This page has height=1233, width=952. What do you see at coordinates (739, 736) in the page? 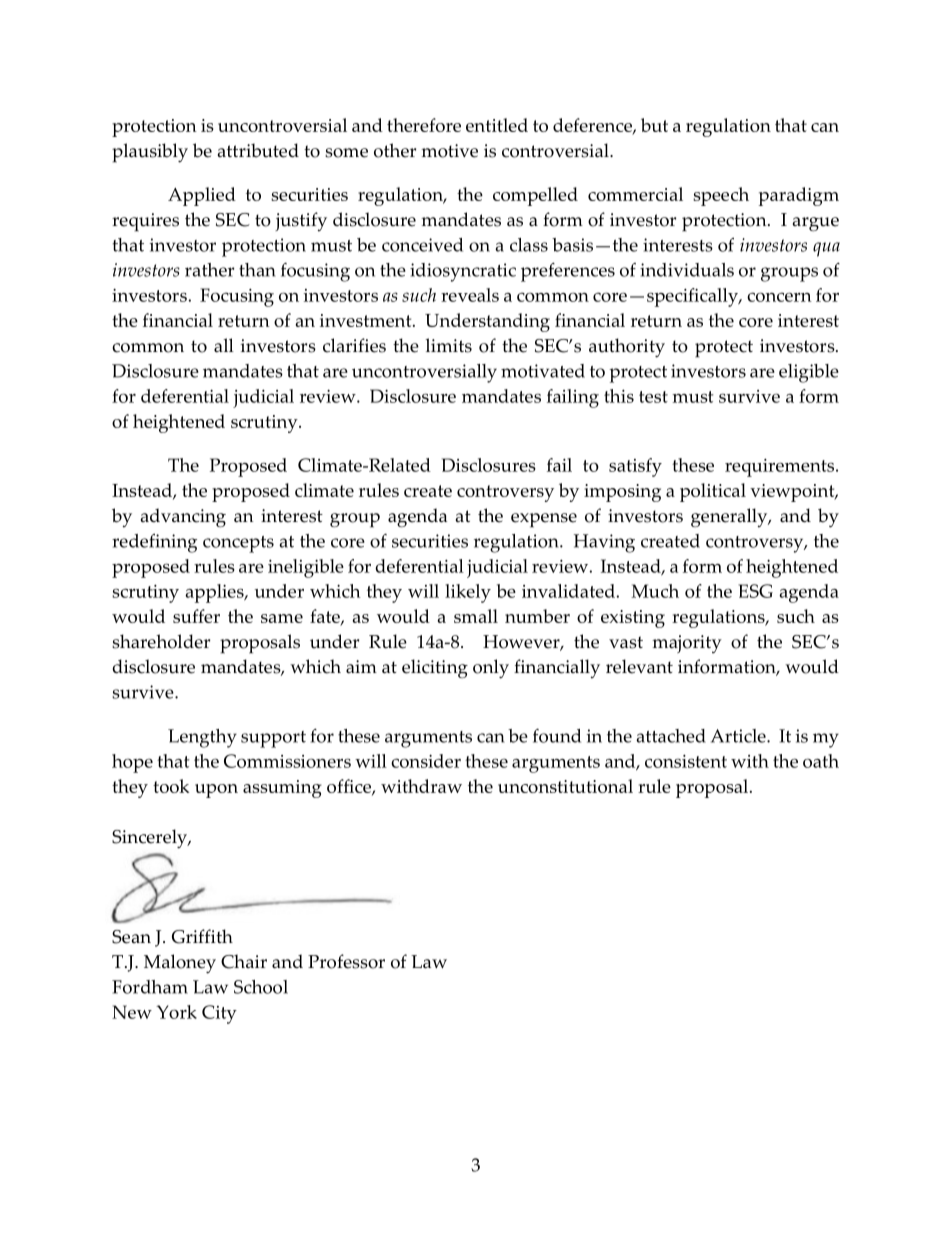
I see `Article` at bounding box center [739, 736].
